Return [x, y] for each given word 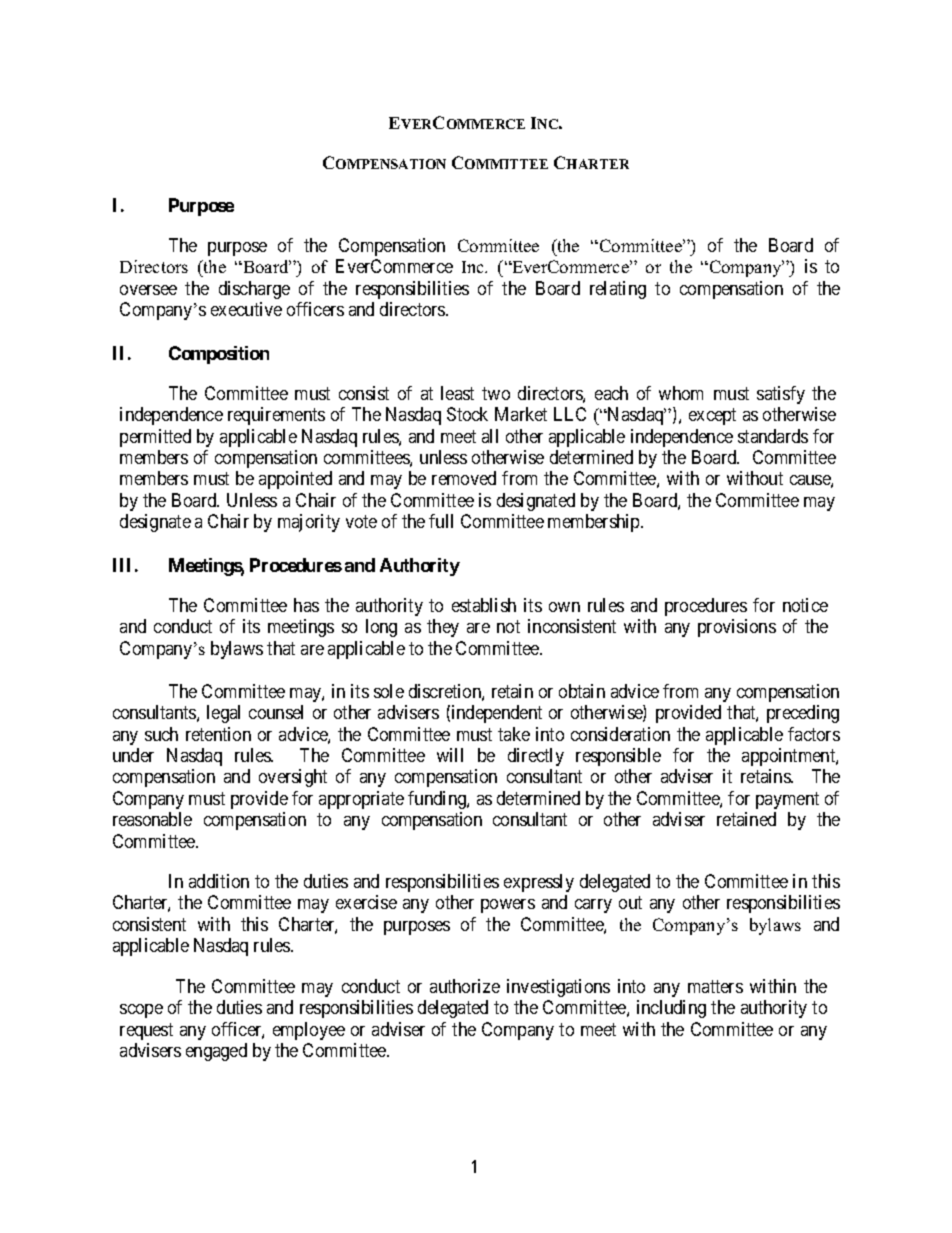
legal [223, 714]
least [457, 393]
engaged [216, 1052]
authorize [465, 986]
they [443, 628]
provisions [737, 628]
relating [618, 290]
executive [246, 309]
